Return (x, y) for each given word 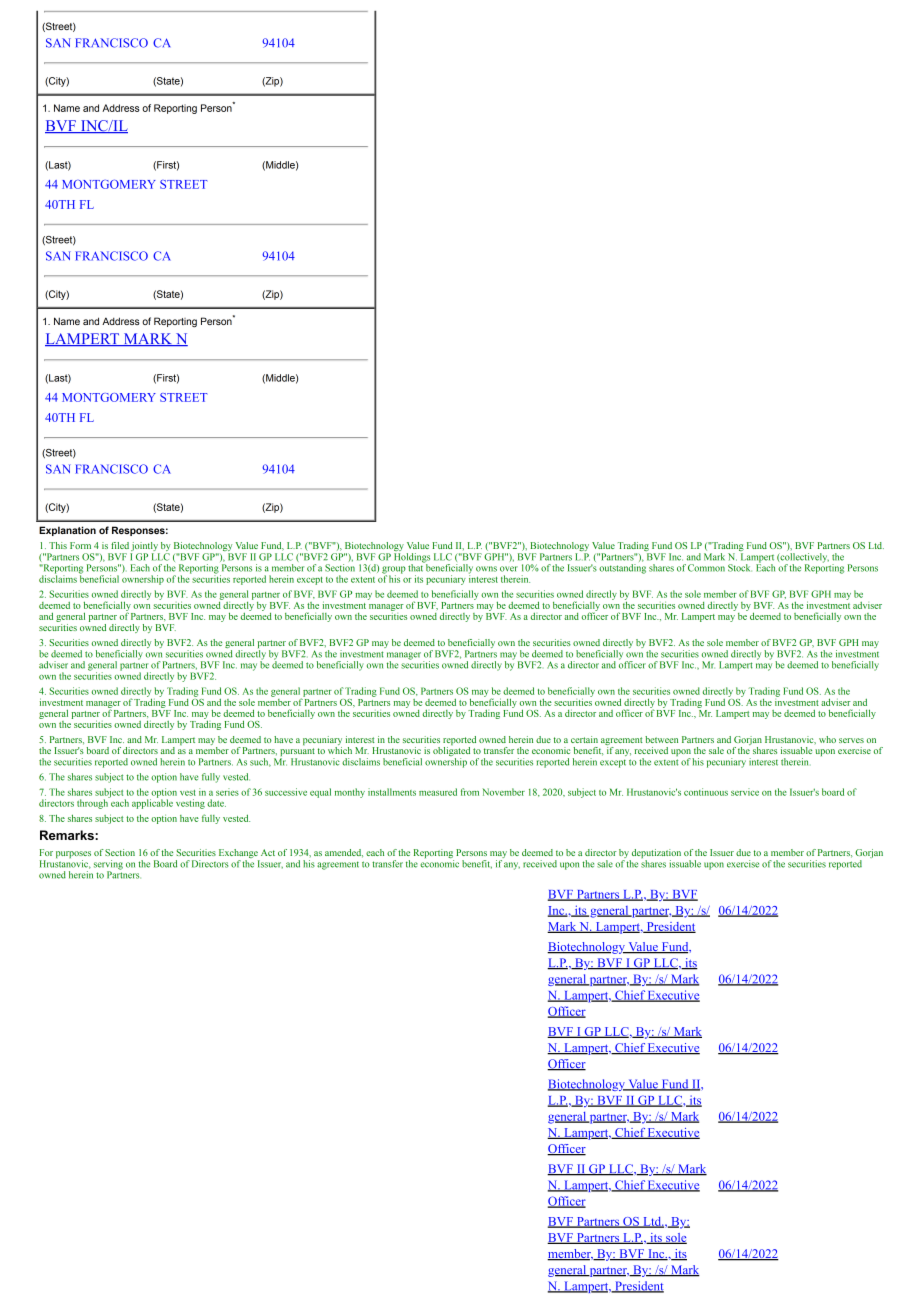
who (827, 739)
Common (706, 568)
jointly (145, 548)
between (661, 739)
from (470, 792)
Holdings (412, 559)
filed (120, 545)
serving (108, 866)
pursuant (297, 753)
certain (584, 739)
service (745, 792)
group (394, 571)
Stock (740, 568)
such (260, 762)
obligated (451, 753)
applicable (152, 803)
